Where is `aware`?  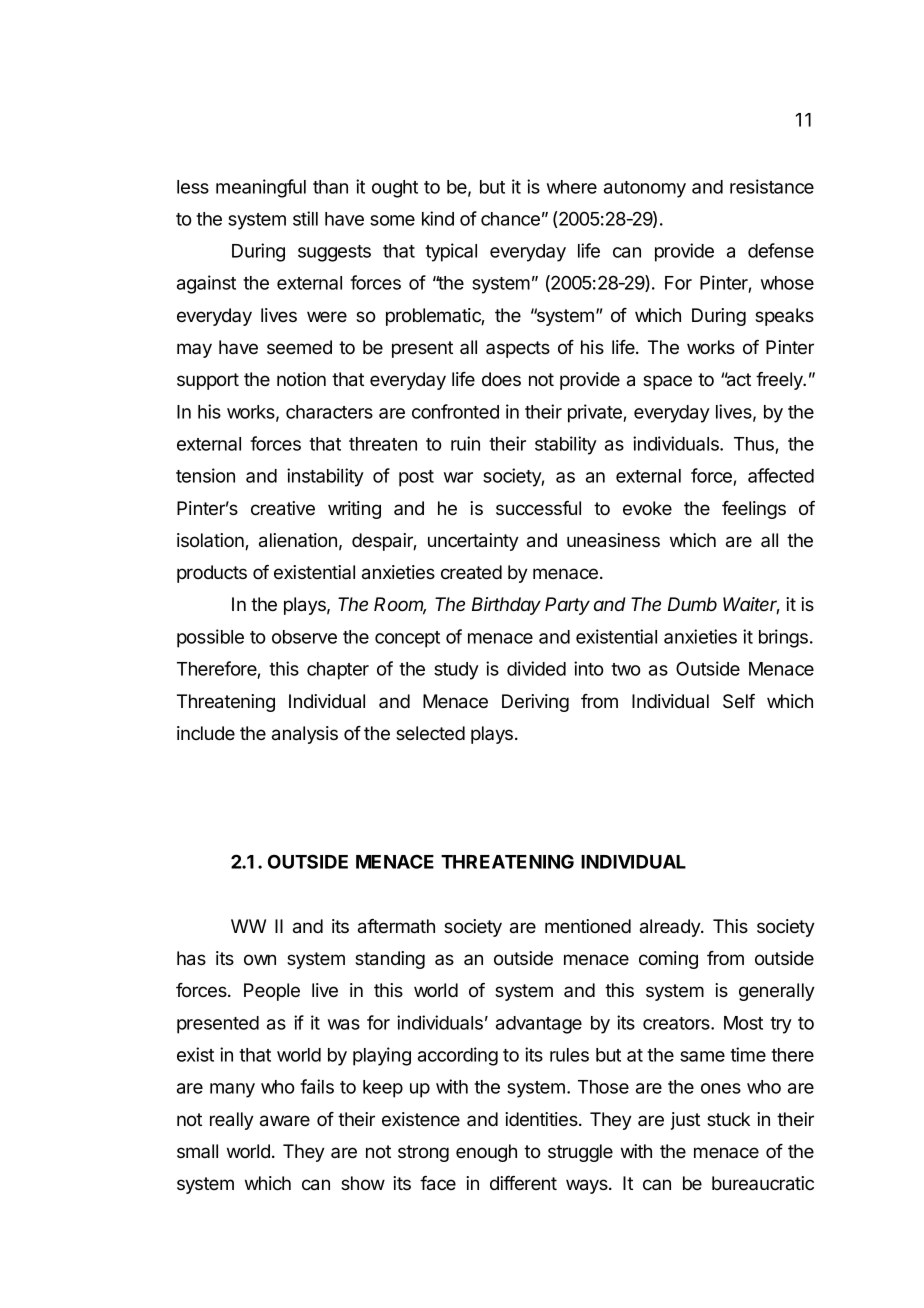 aware is located at coordinates (285, 1121).
